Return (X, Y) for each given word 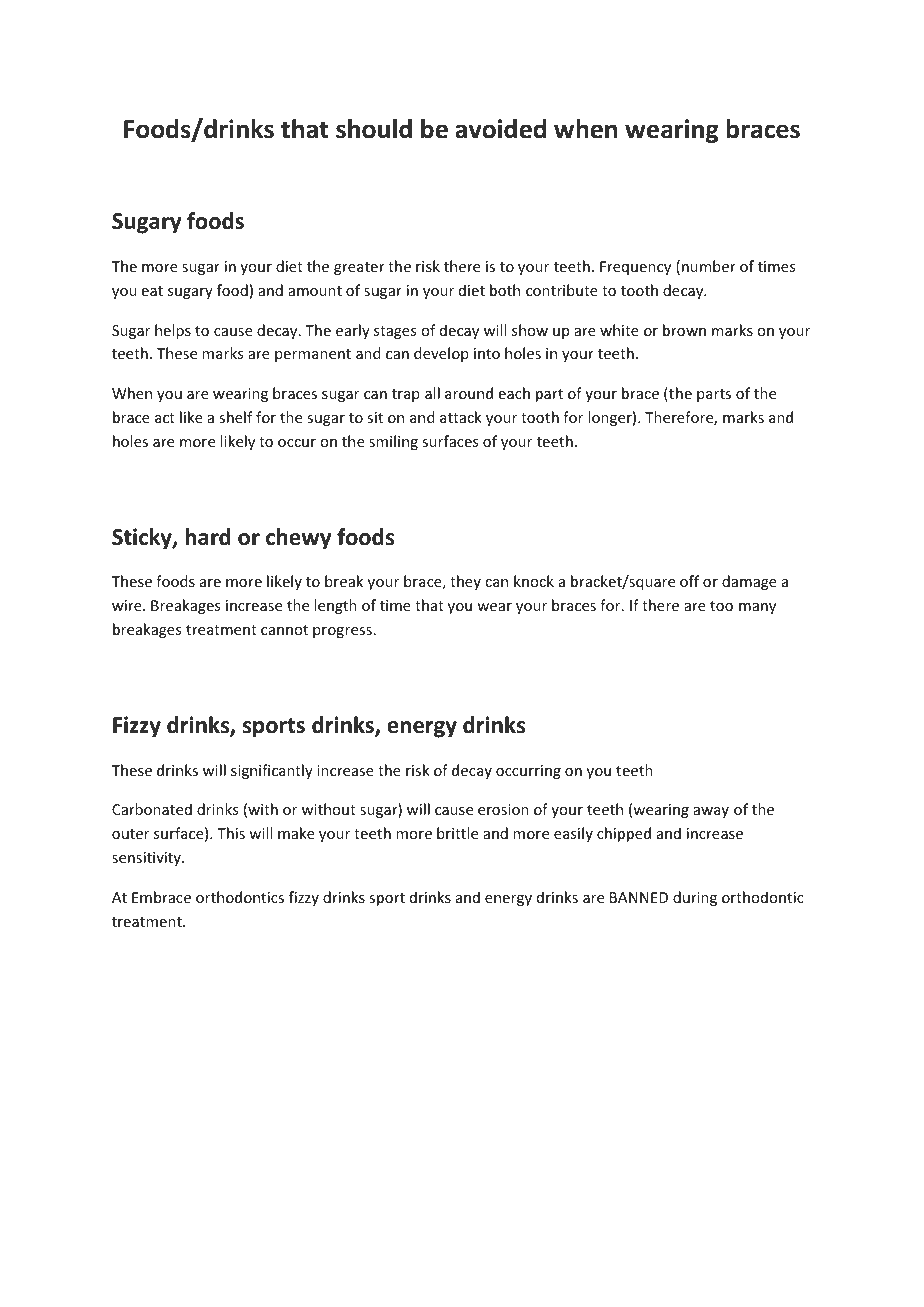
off (689, 581)
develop (441, 354)
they (465, 582)
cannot (284, 630)
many (757, 608)
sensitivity (147, 859)
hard (208, 537)
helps (173, 331)
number (709, 266)
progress (342, 632)
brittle (457, 833)
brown (684, 330)
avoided (500, 129)
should (374, 129)
